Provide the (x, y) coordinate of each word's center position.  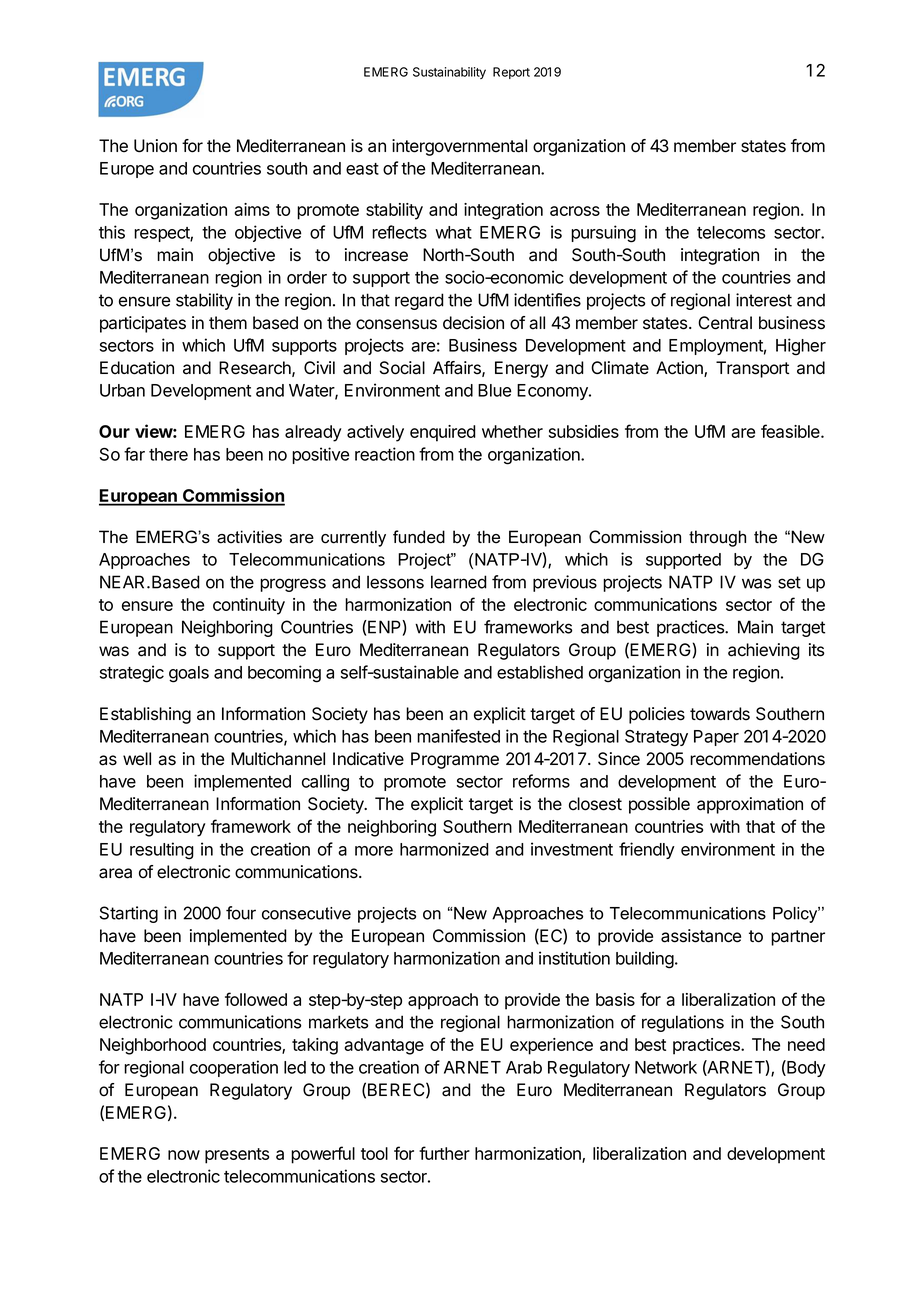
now (184, 1155)
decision (473, 323)
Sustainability (449, 73)
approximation (750, 805)
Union (155, 146)
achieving (764, 651)
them (228, 323)
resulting (162, 851)
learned (459, 582)
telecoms (731, 232)
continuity (249, 606)
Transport (752, 369)
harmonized (444, 849)
